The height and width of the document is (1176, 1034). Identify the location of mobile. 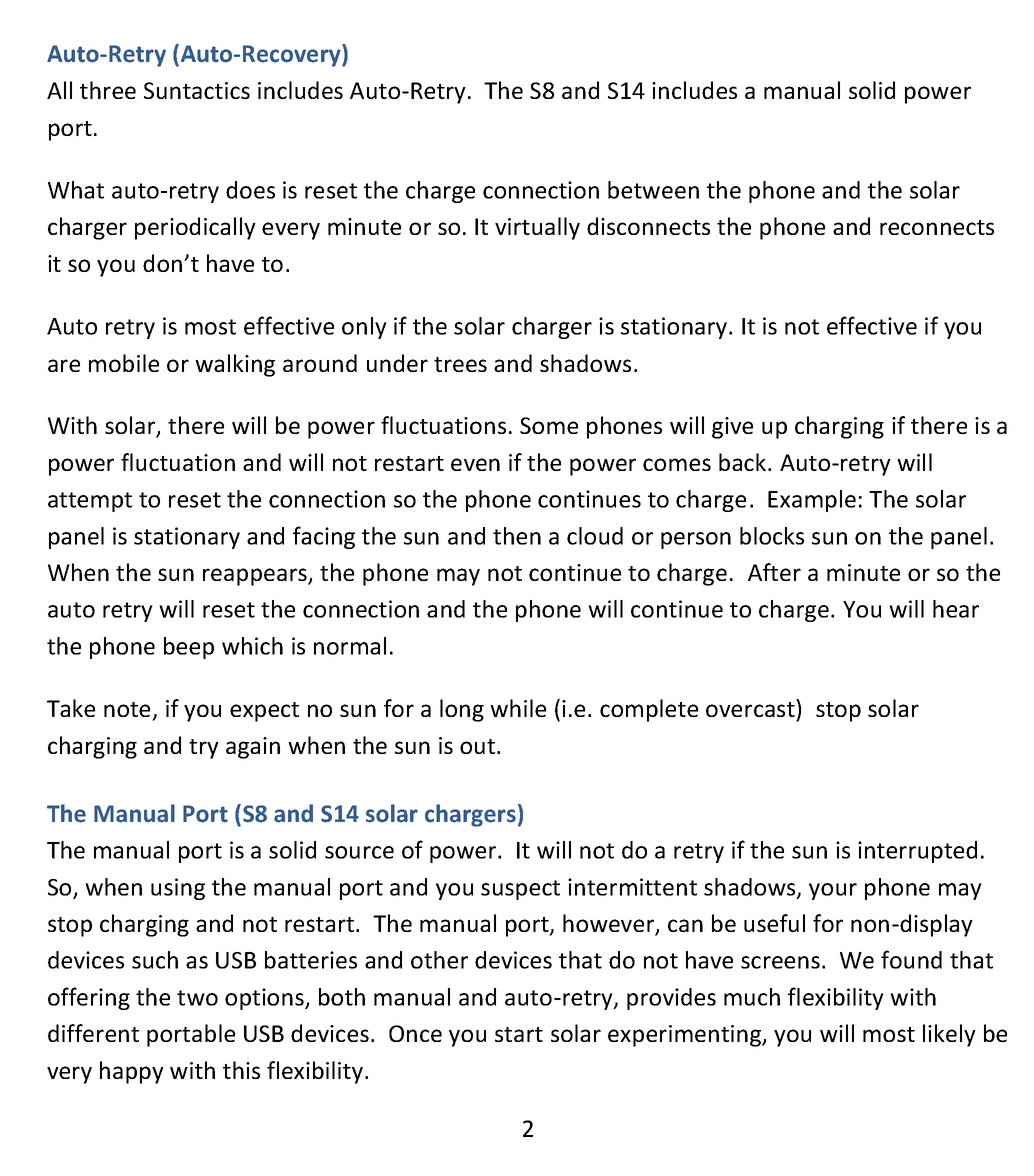
(124, 363).
